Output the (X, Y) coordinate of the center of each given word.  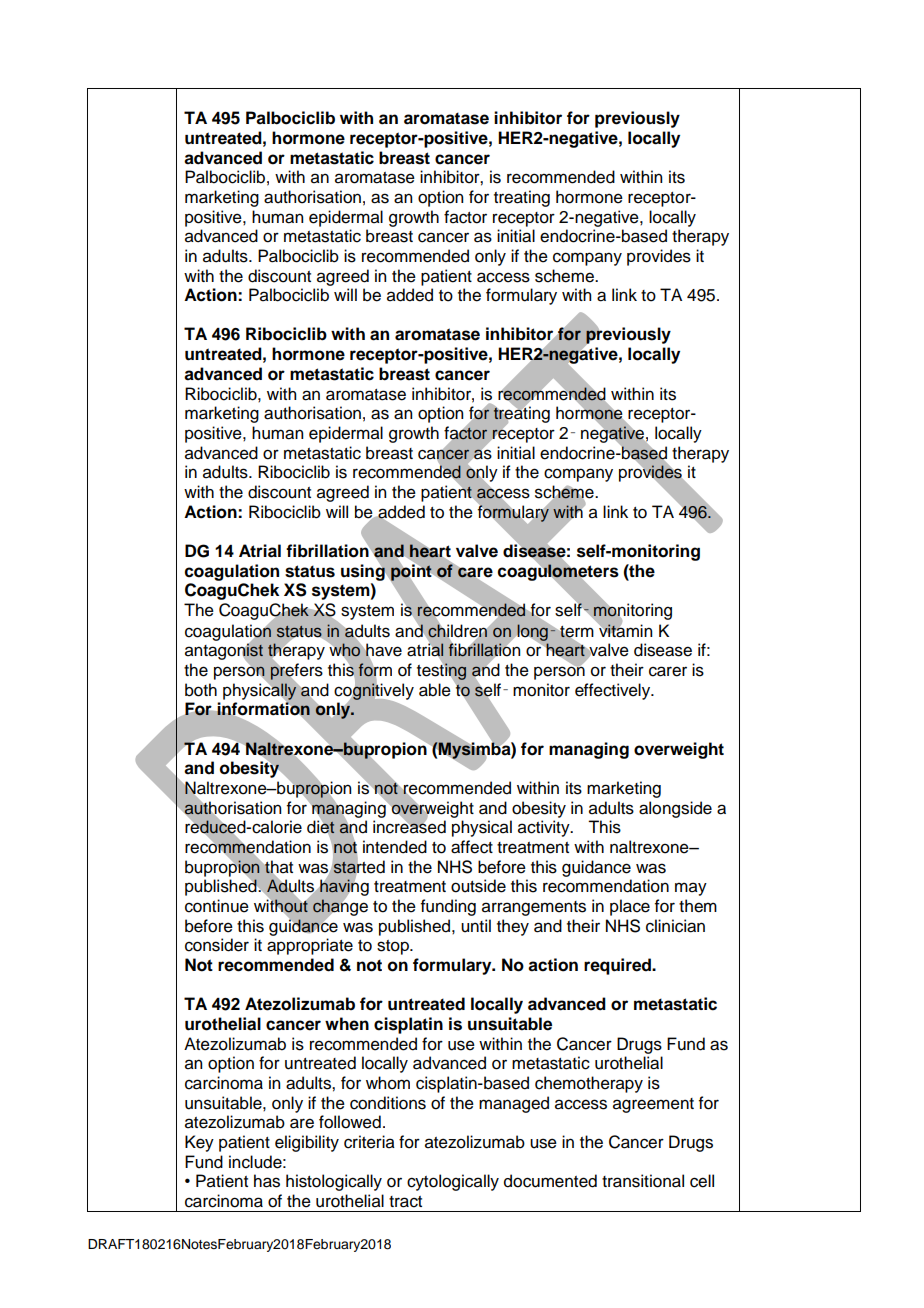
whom (388, 1083)
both (201, 690)
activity (545, 828)
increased (409, 826)
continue (217, 906)
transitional (643, 1181)
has (267, 1181)
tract (405, 1202)
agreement (653, 1105)
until (476, 926)
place (630, 907)
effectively (614, 691)
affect (472, 847)
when (347, 1024)
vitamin (624, 630)
